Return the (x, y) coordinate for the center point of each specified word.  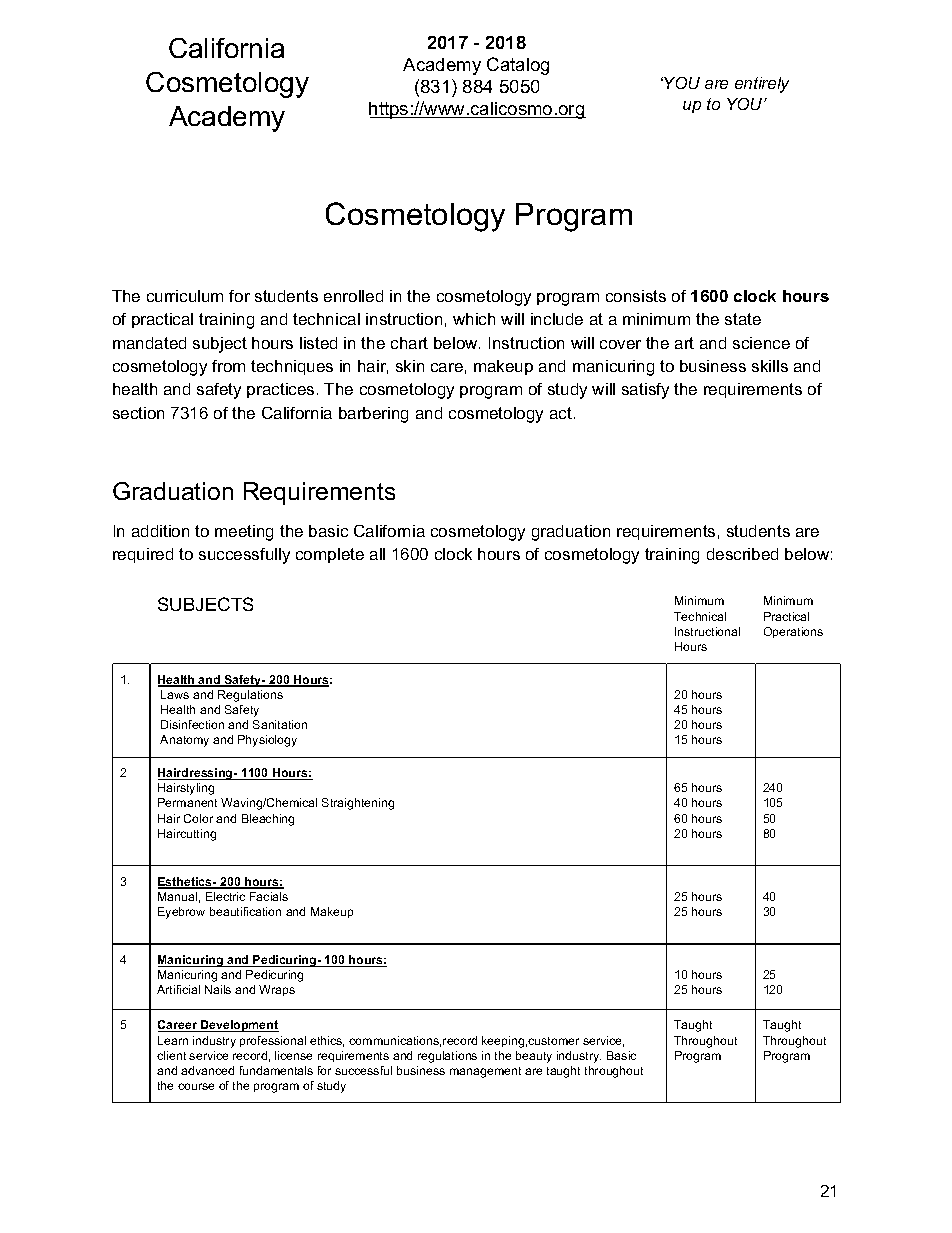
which (474, 319)
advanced (207, 1070)
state (743, 319)
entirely (762, 85)
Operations (793, 632)
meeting (244, 533)
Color (198, 818)
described (742, 554)
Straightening (358, 804)
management (485, 1072)
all (377, 554)
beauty (534, 1057)
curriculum (185, 296)
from (228, 366)
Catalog (518, 66)
